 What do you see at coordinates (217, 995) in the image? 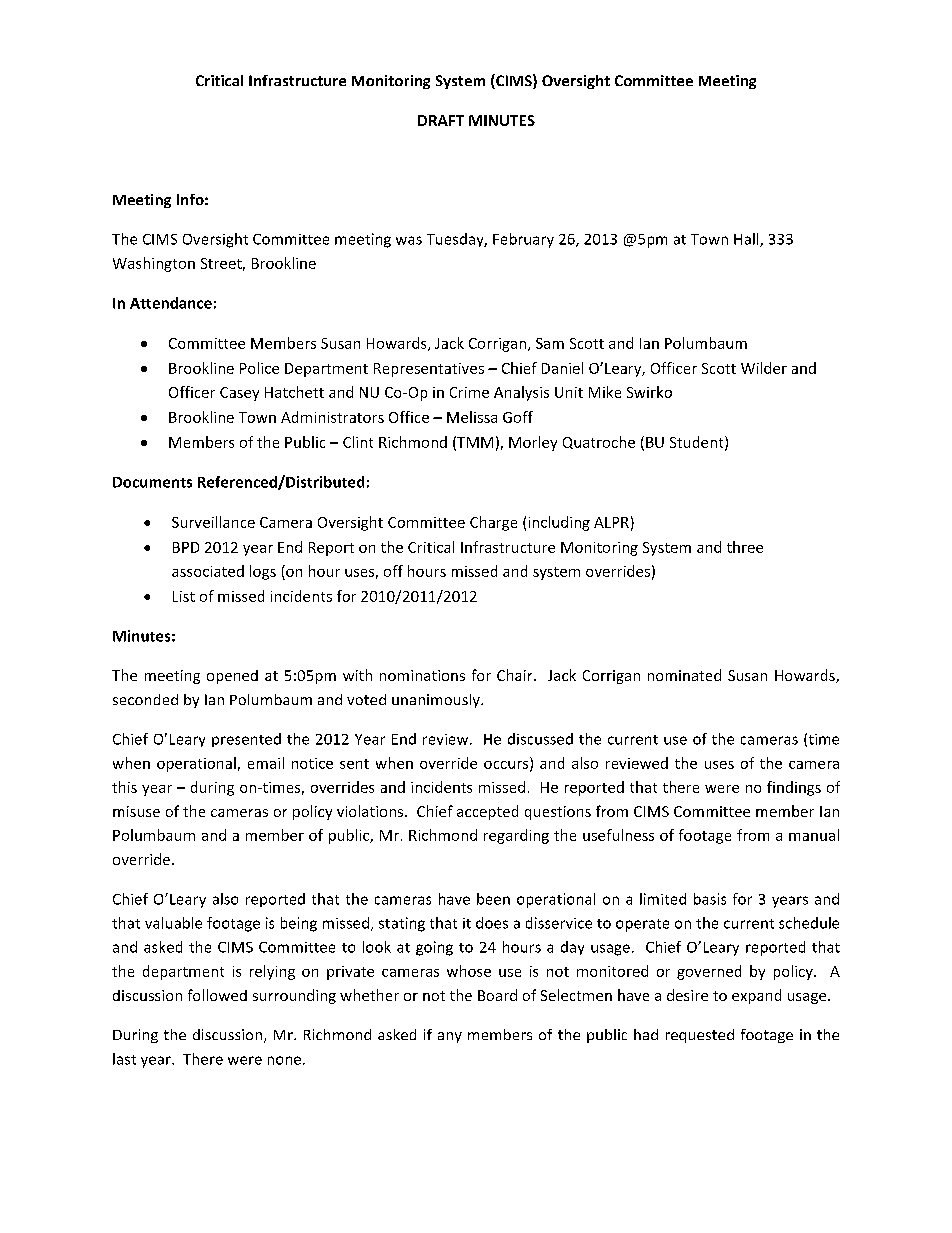
I see `followed` at bounding box center [217, 995].
